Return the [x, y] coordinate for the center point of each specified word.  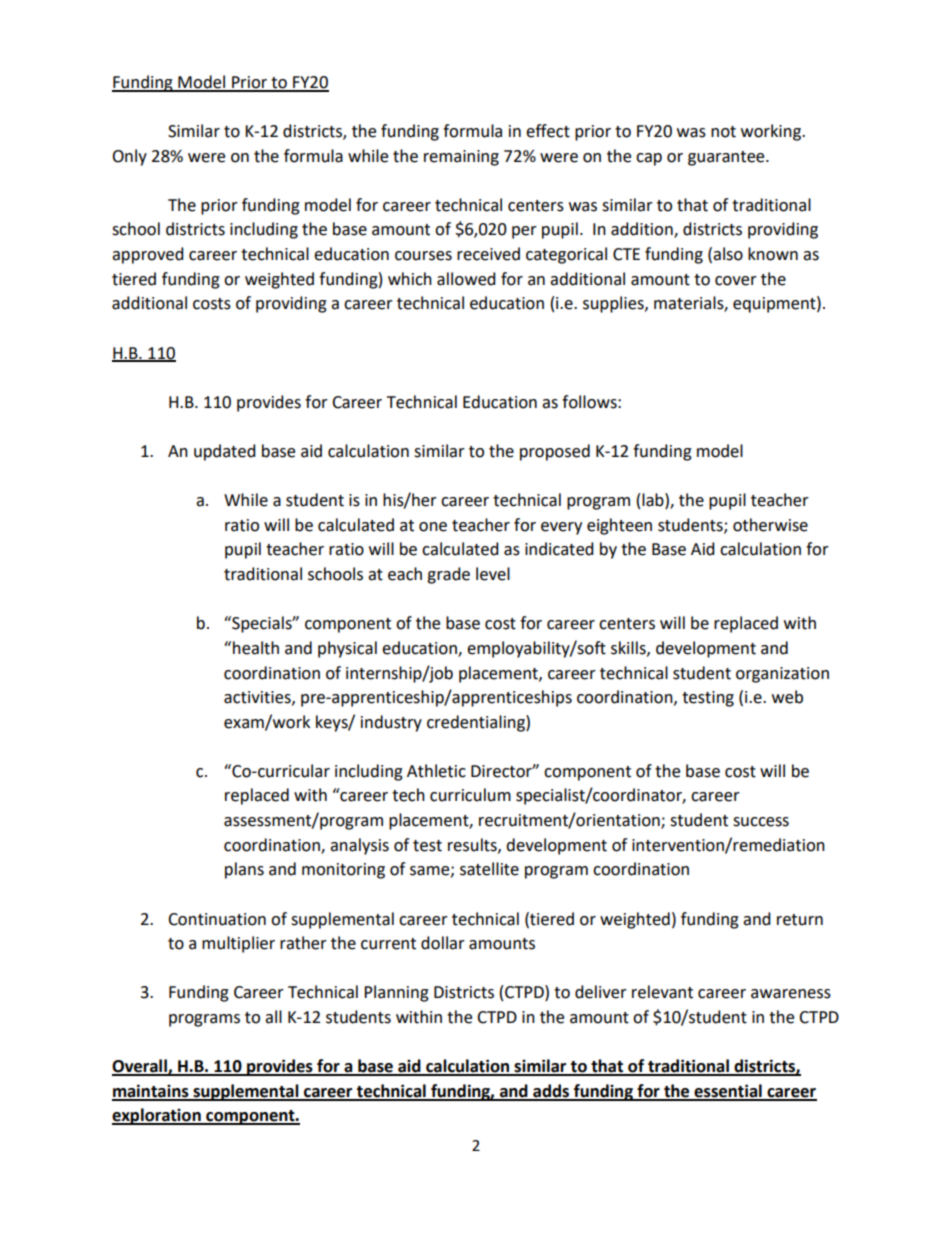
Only [129, 157]
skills [629, 648]
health [256, 648]
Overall [140, 1067]
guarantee [727, 158]
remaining [461, 158]
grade [448, 575]
